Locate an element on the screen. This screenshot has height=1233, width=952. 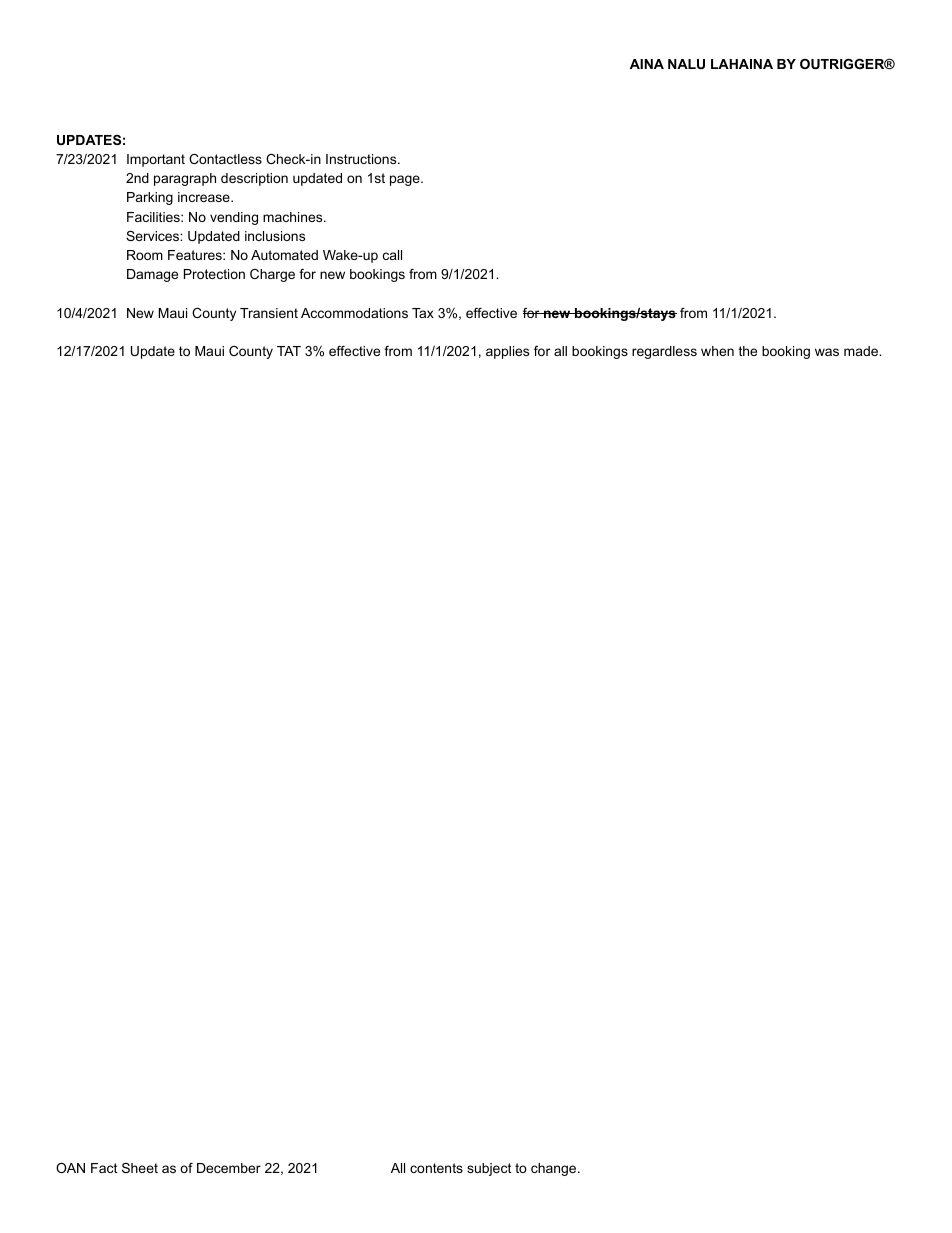
contents is located at coordinates (436, 1168).
